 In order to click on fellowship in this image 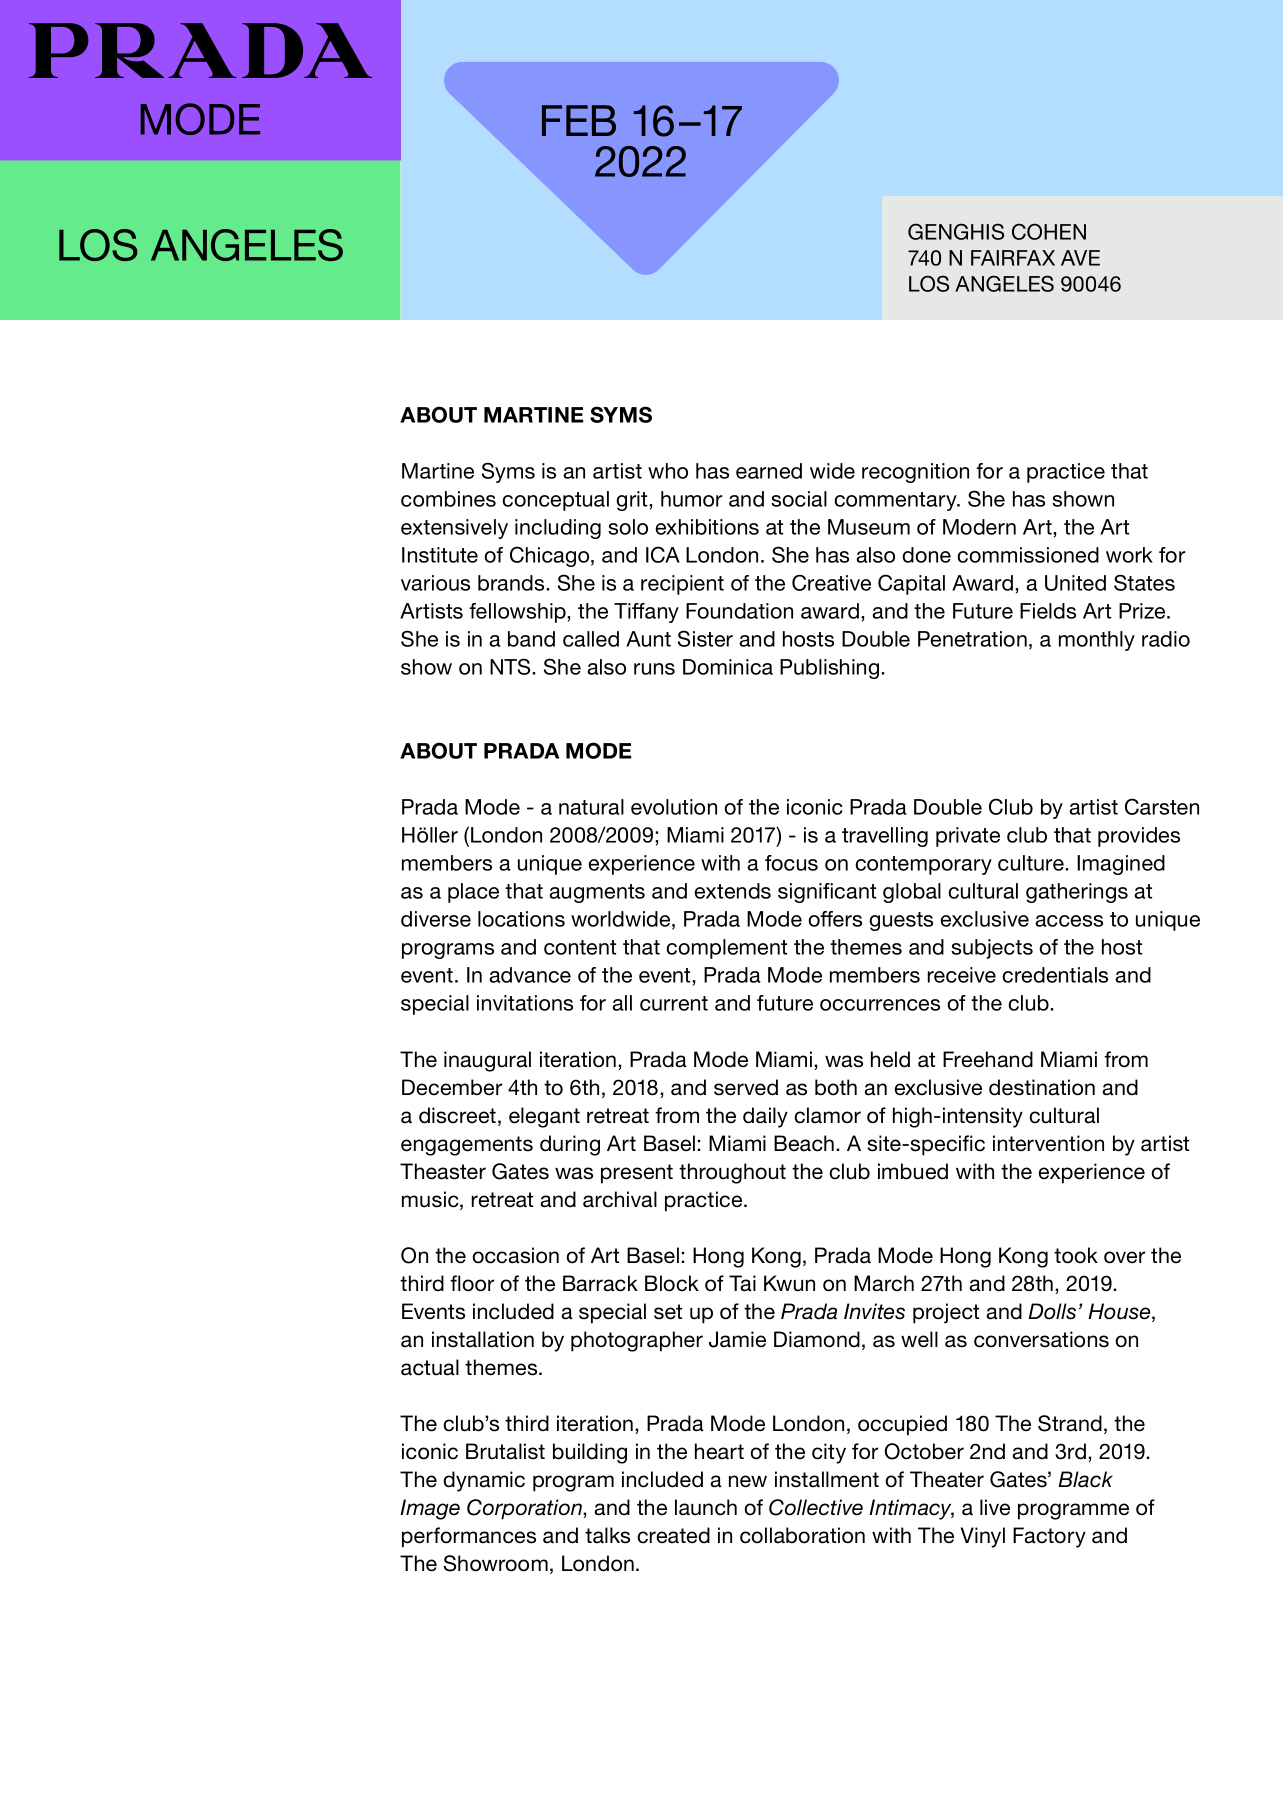, I will do `click(518, 613)`.
